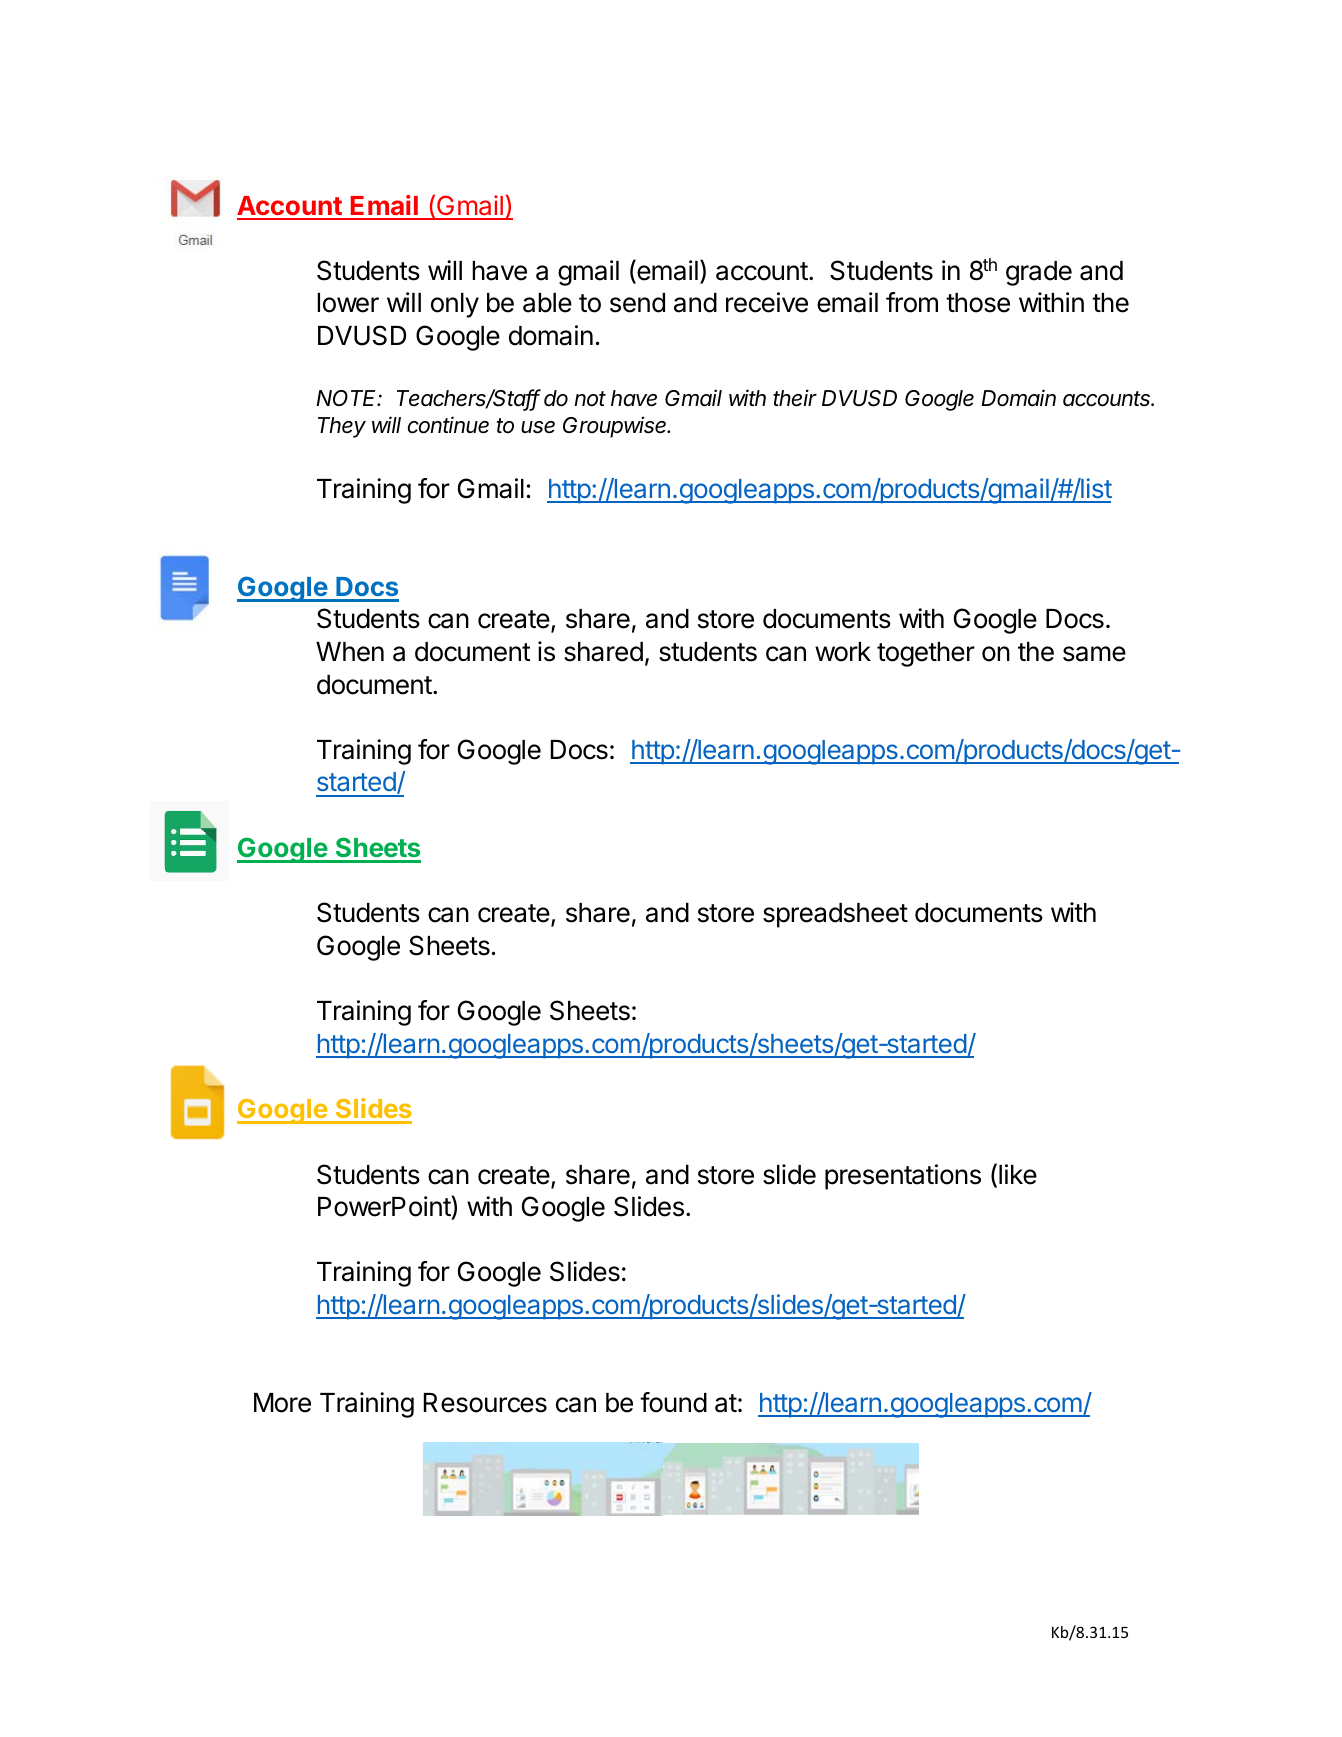 The image size is (1342, 1737). I want to click on like, so click(1018, 1174).
